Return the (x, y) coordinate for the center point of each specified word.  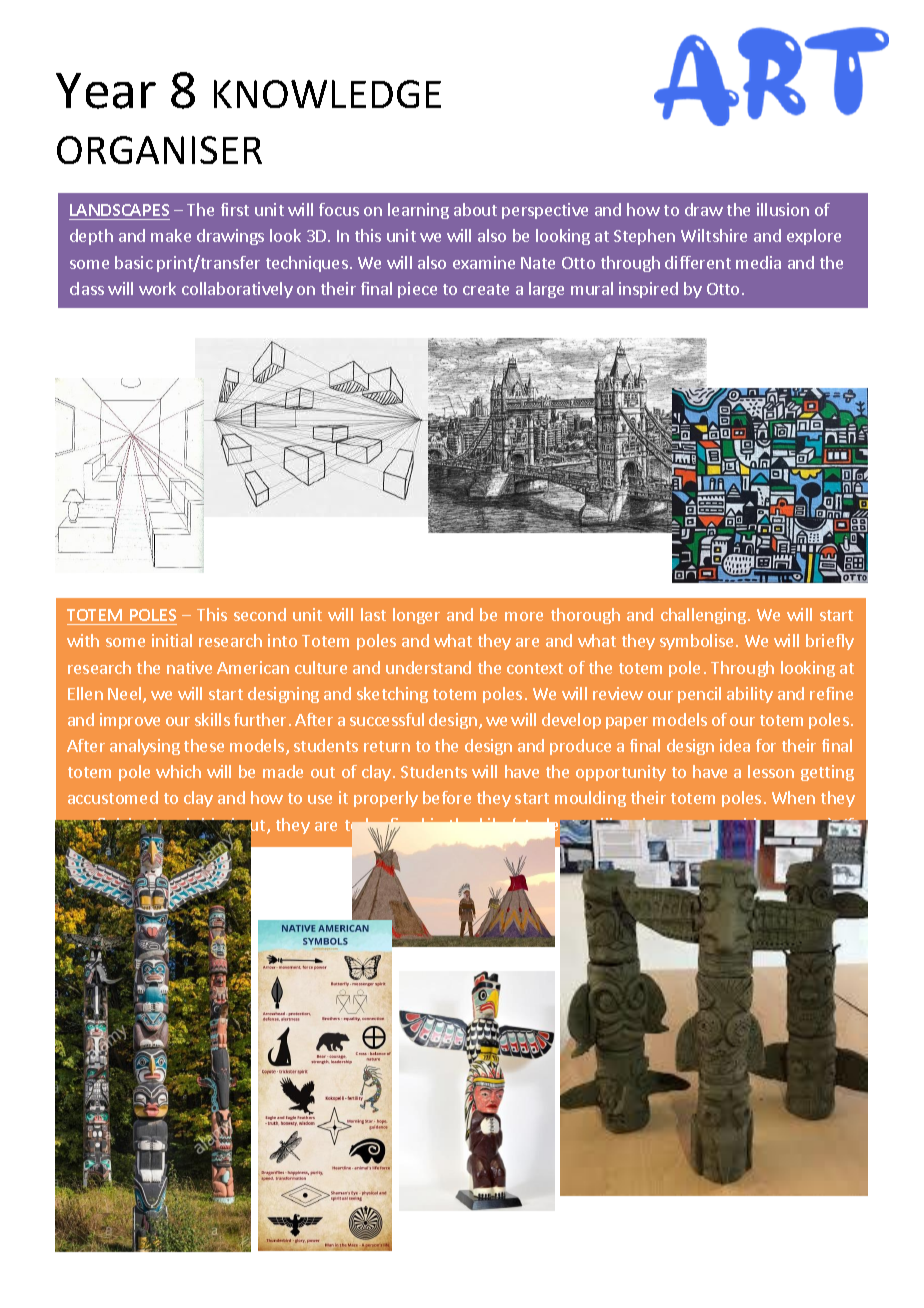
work (157, 288)
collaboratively (237, 290)
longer (416, 616)
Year (106, 91)
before (447, 797)
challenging (703, 616)
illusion (783, 209)
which (178, 771)
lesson (771, 771)
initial (172, 640)
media (758, 262)
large (546, 290)
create (486, 289)
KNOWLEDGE (327, 94)
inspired (648, 290)
